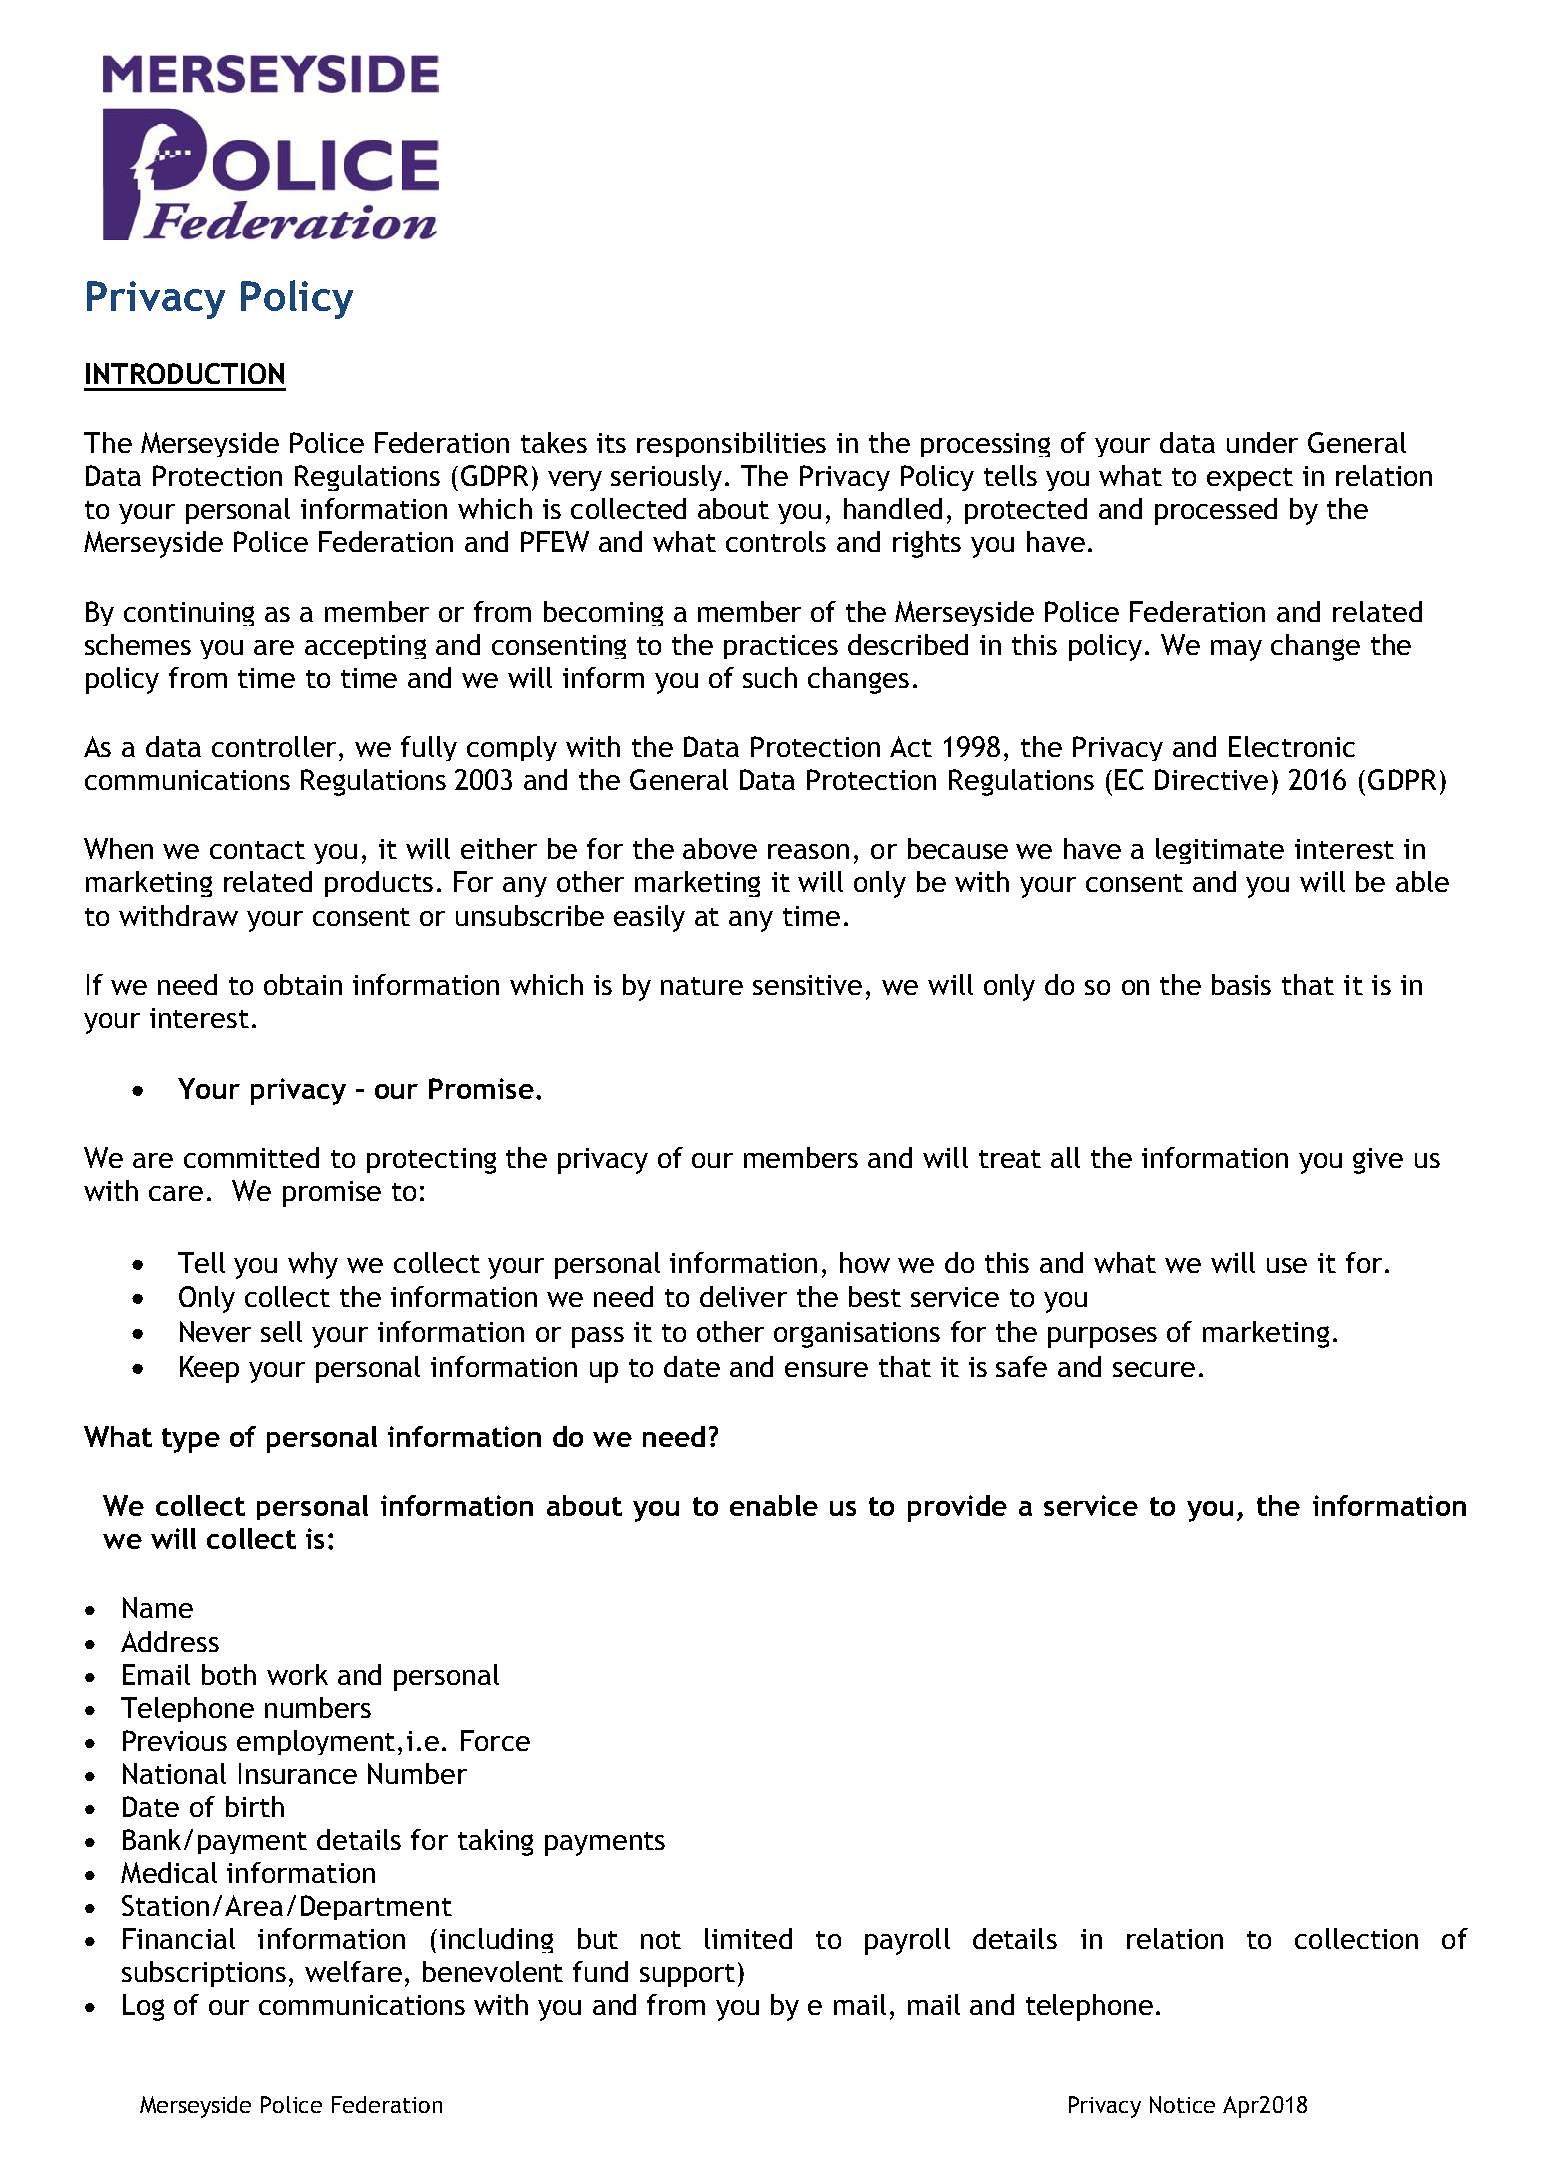 The image size is (1541, 2179). Describe the element at coordinates (687, 1975) in the screenshot. I see `support` at that location.
